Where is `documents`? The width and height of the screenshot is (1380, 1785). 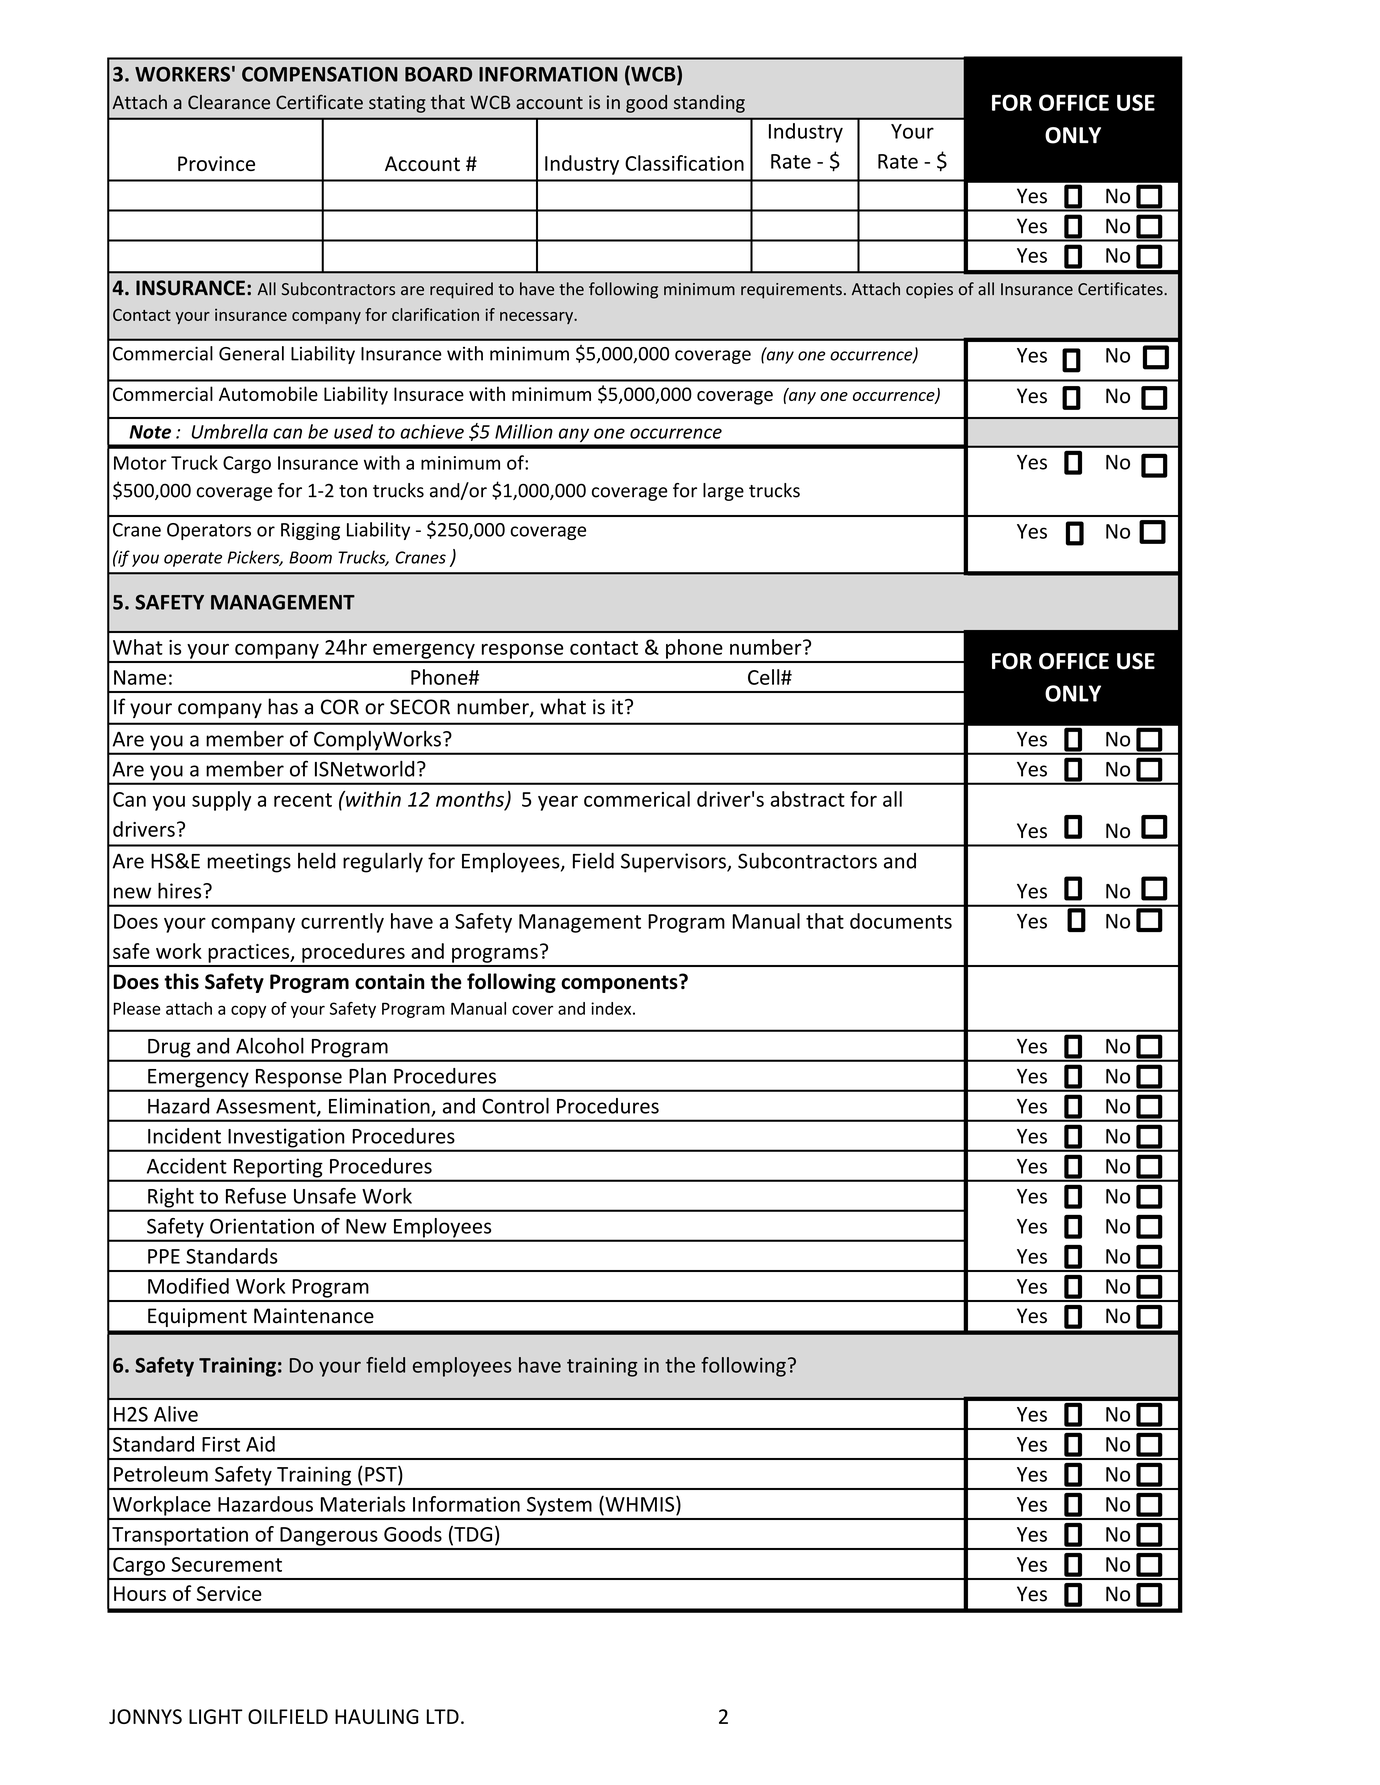
documents is located at coordinates (901, 921).
